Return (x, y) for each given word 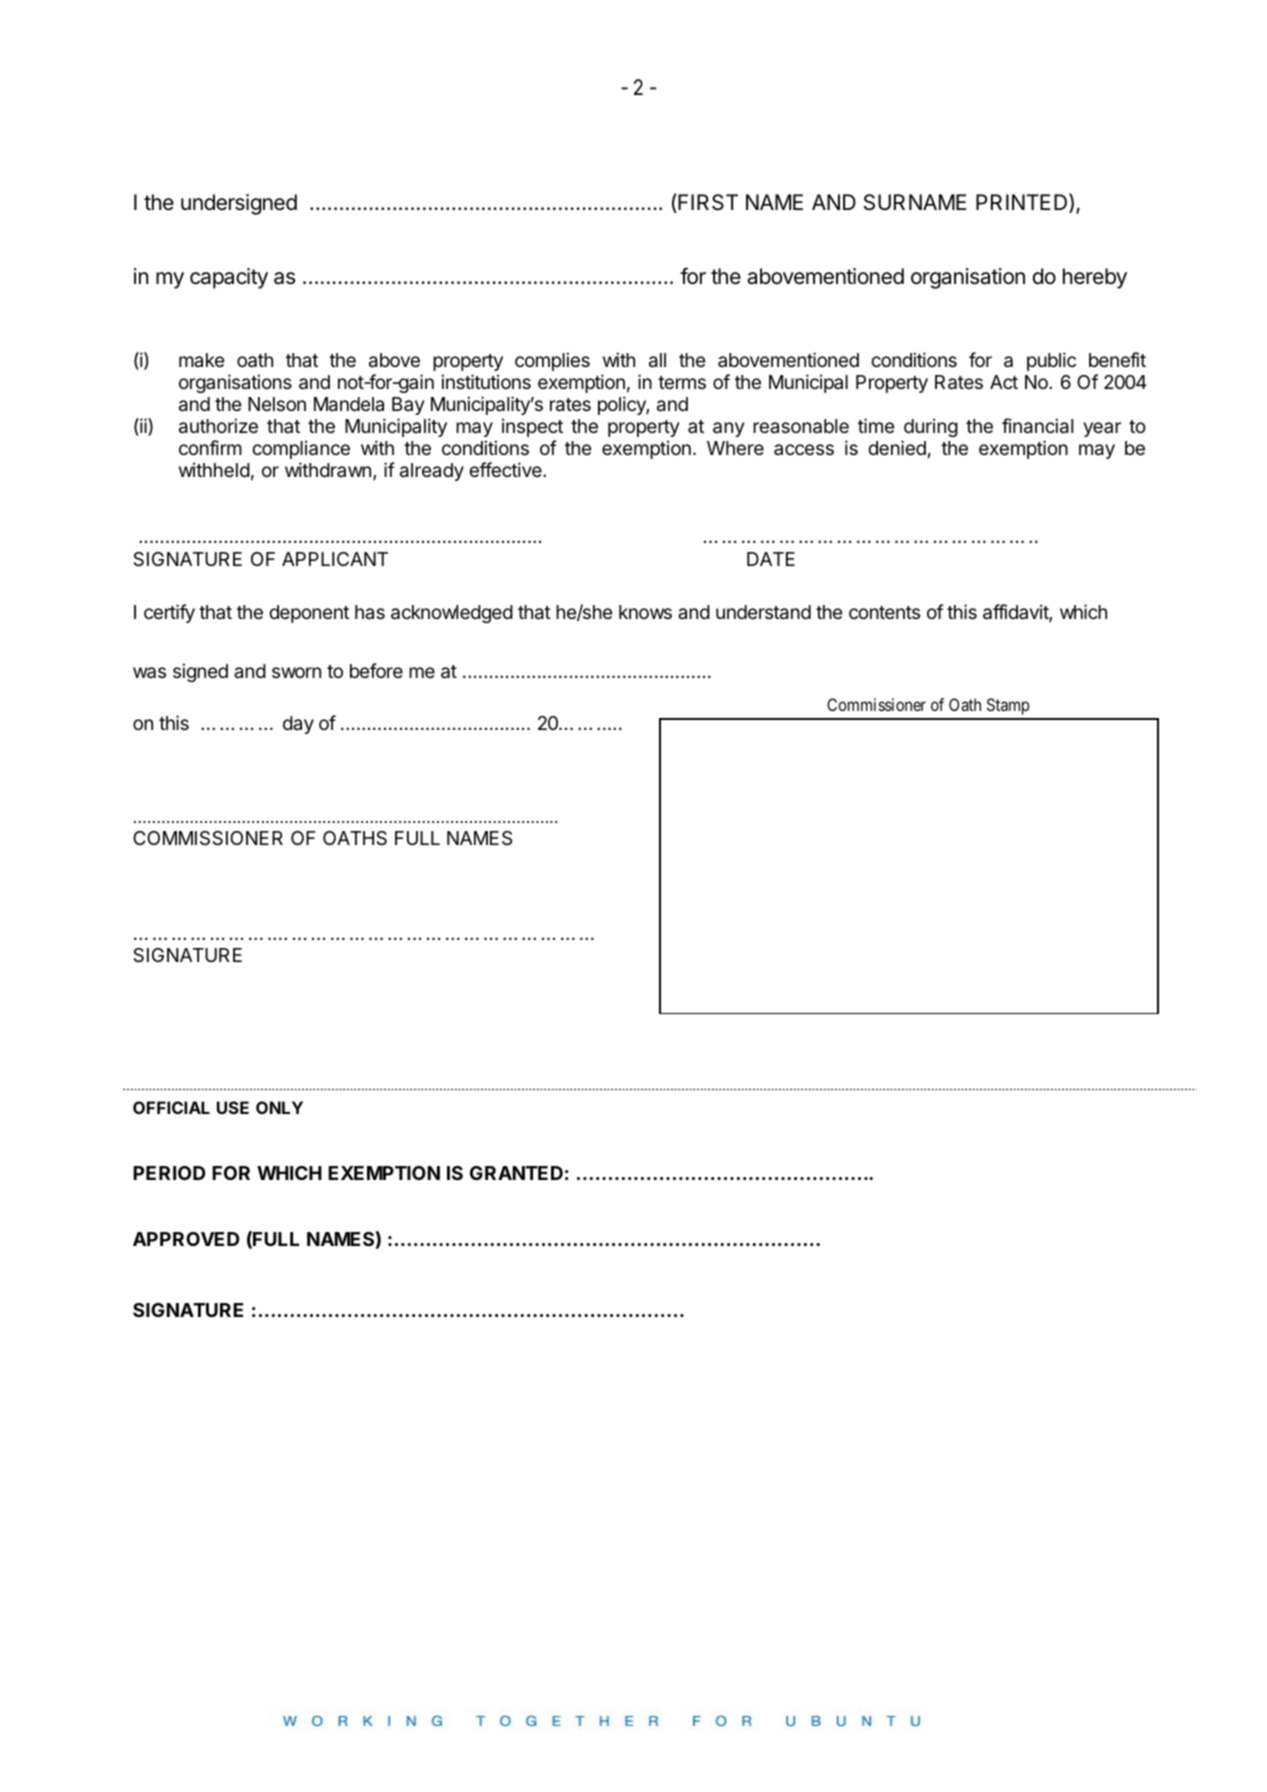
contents (884, 612)
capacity (229, 278)
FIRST (707, 203)
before (376, 670)
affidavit (1016, 613)
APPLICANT (335, 559)
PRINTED (1023, 203)
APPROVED (186, 1239)
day (298, 725)
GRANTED (516, 1173)
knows (645, 612)
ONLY (279, 1107)
